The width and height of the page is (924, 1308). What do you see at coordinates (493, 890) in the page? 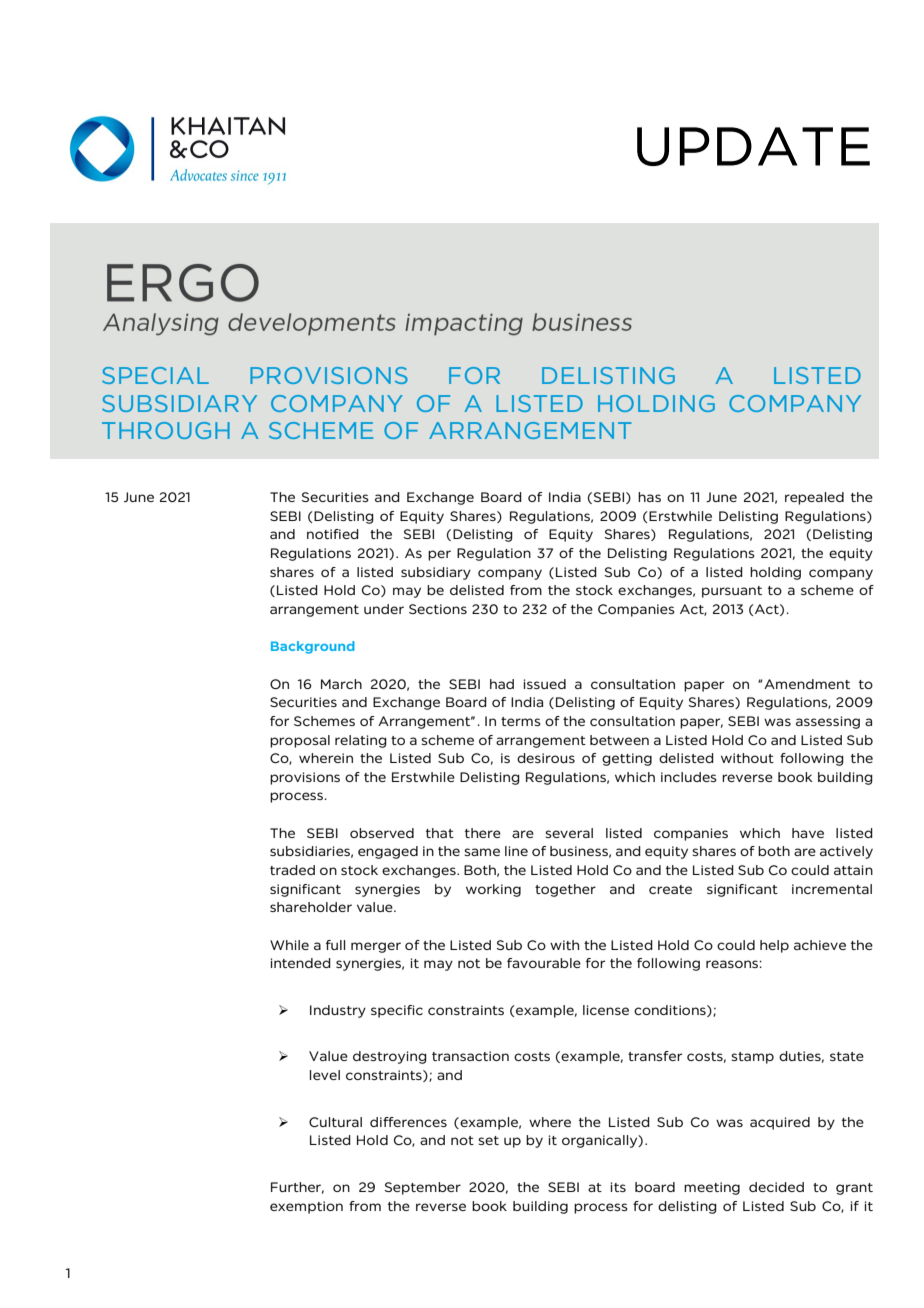
I see `working` at bounding box center [493, 890].
